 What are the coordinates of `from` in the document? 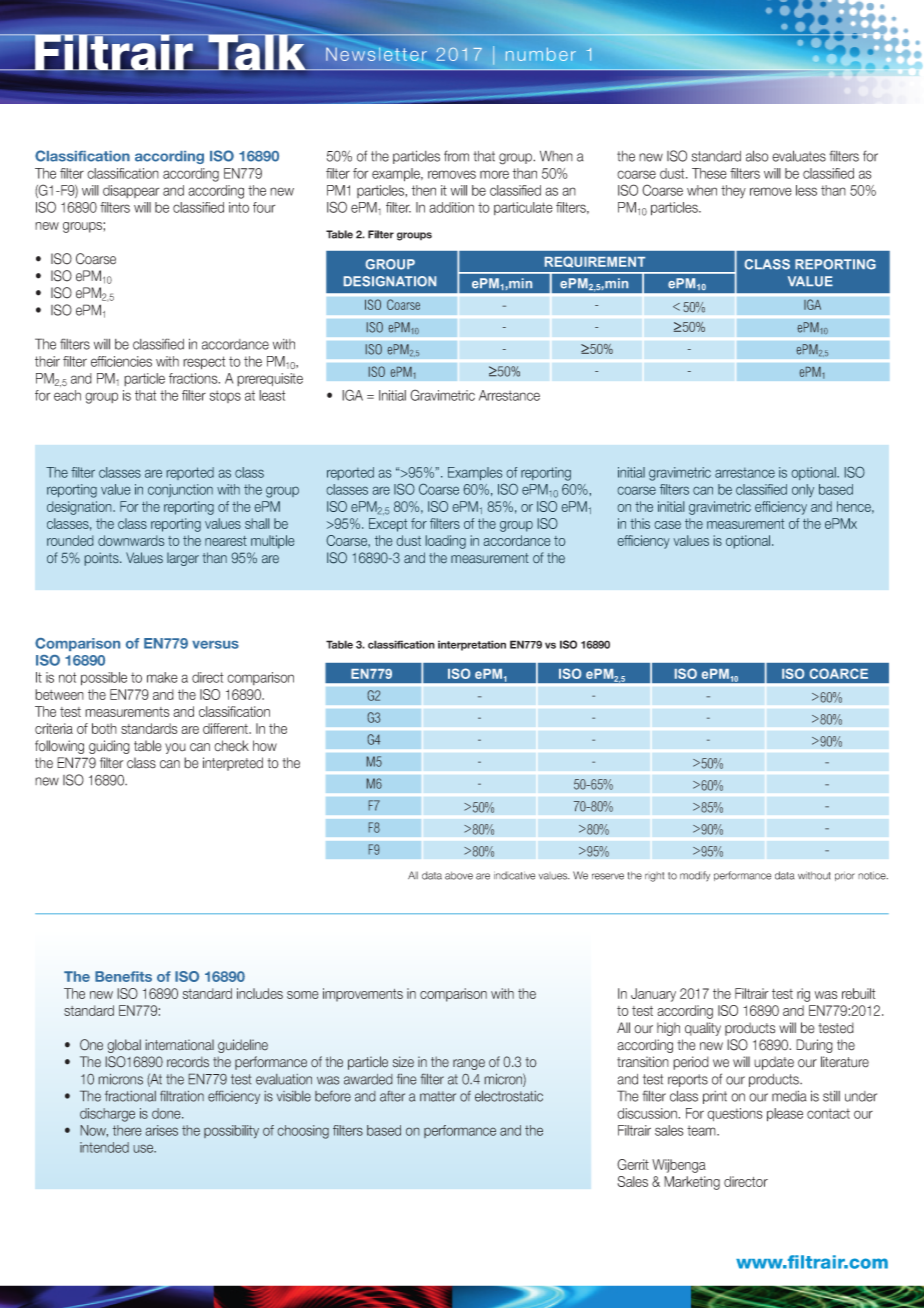 It's located at (456, 156).
